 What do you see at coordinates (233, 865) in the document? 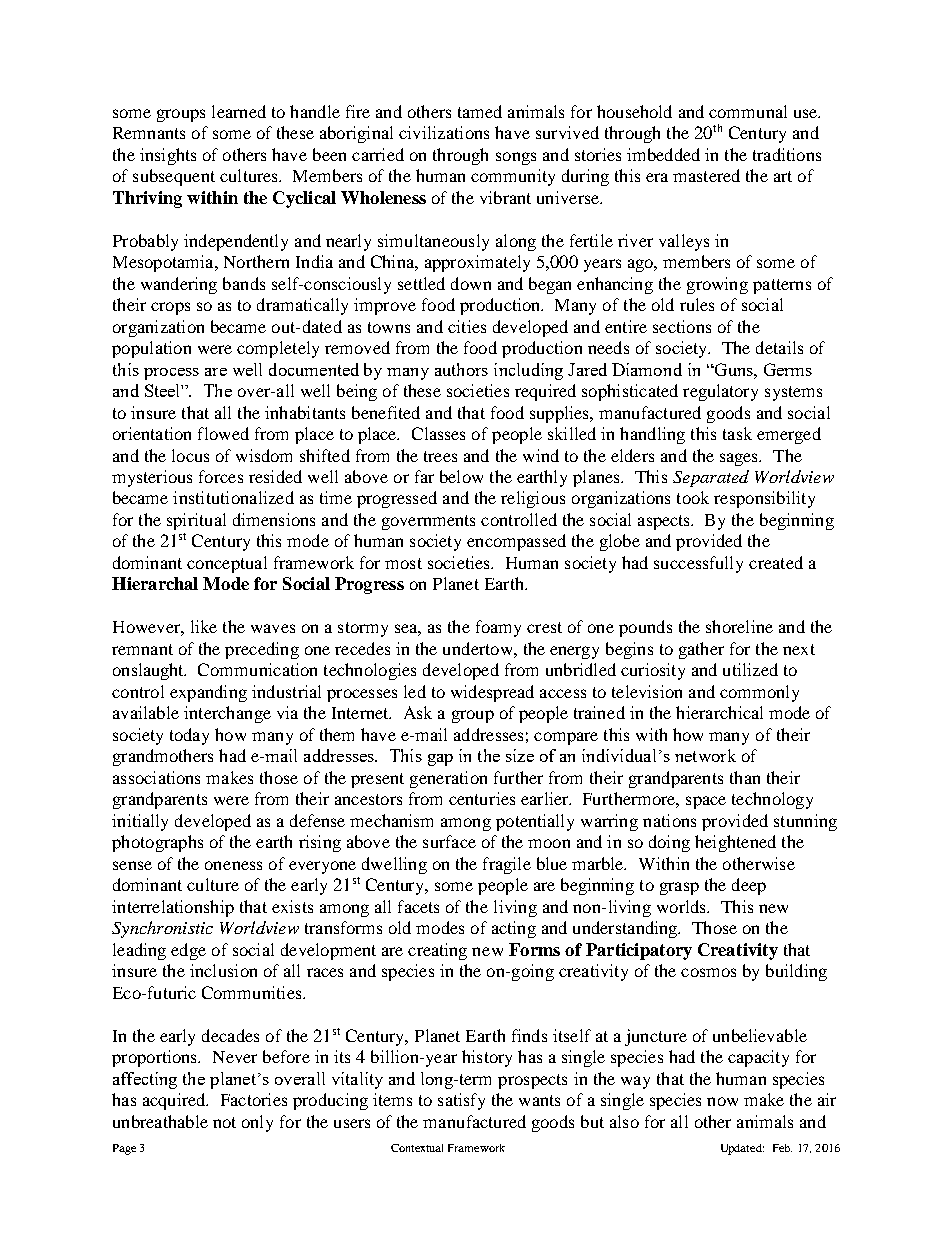
I see `oneness` at bounding box center [233, 865].
